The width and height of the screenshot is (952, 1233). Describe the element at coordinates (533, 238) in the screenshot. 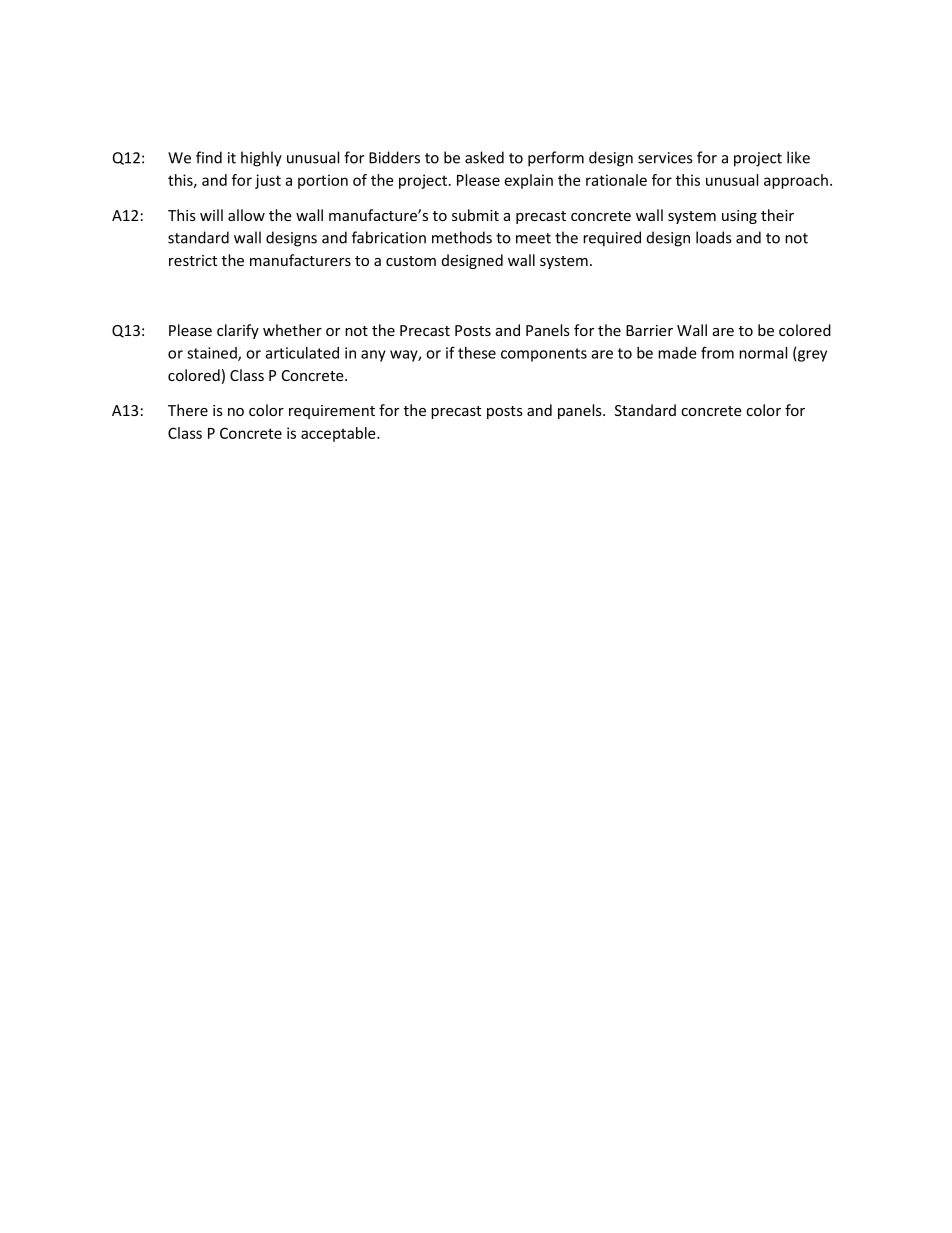

I see `meet` at that location.
